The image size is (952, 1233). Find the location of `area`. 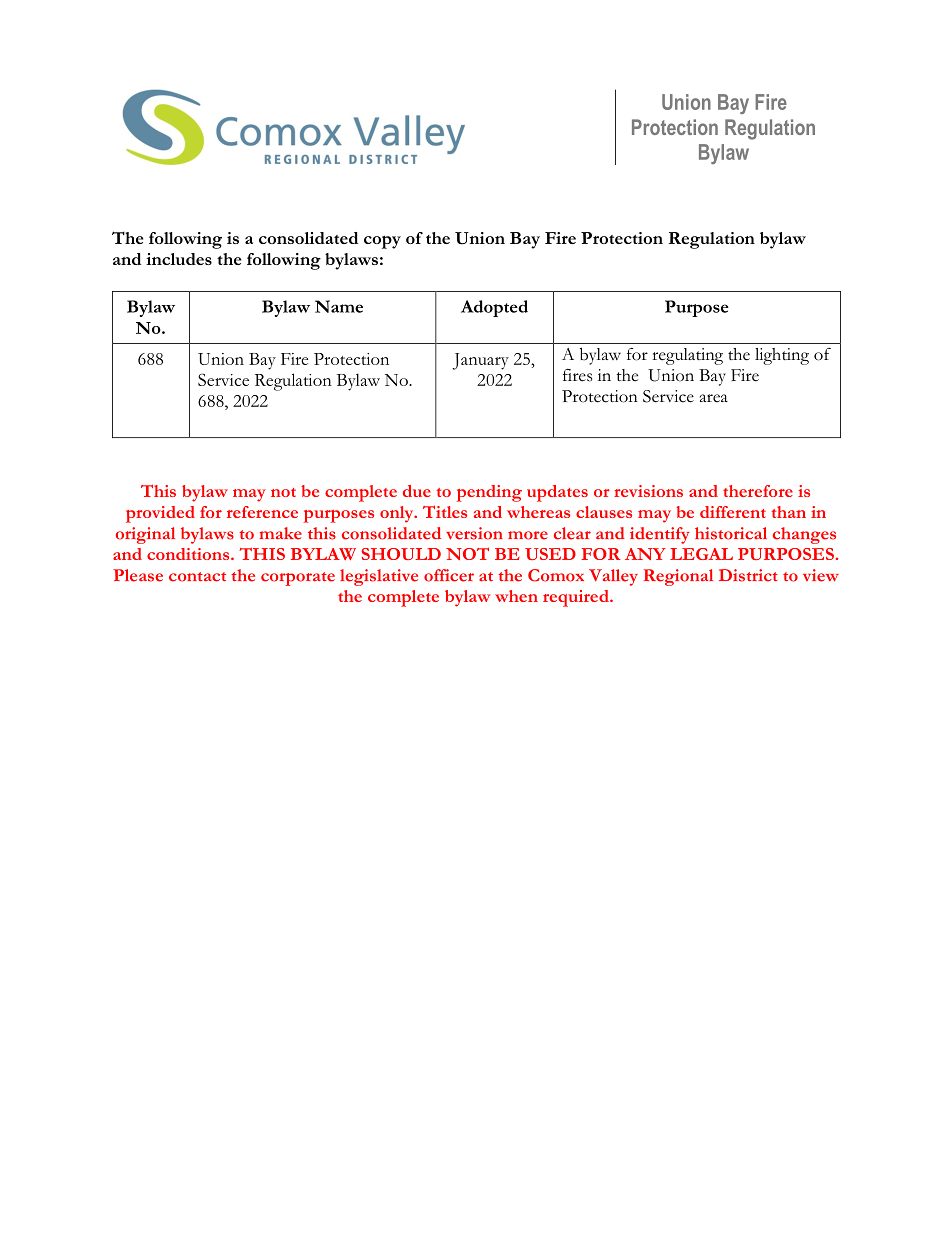

area is located at coordinates (714, 398).
